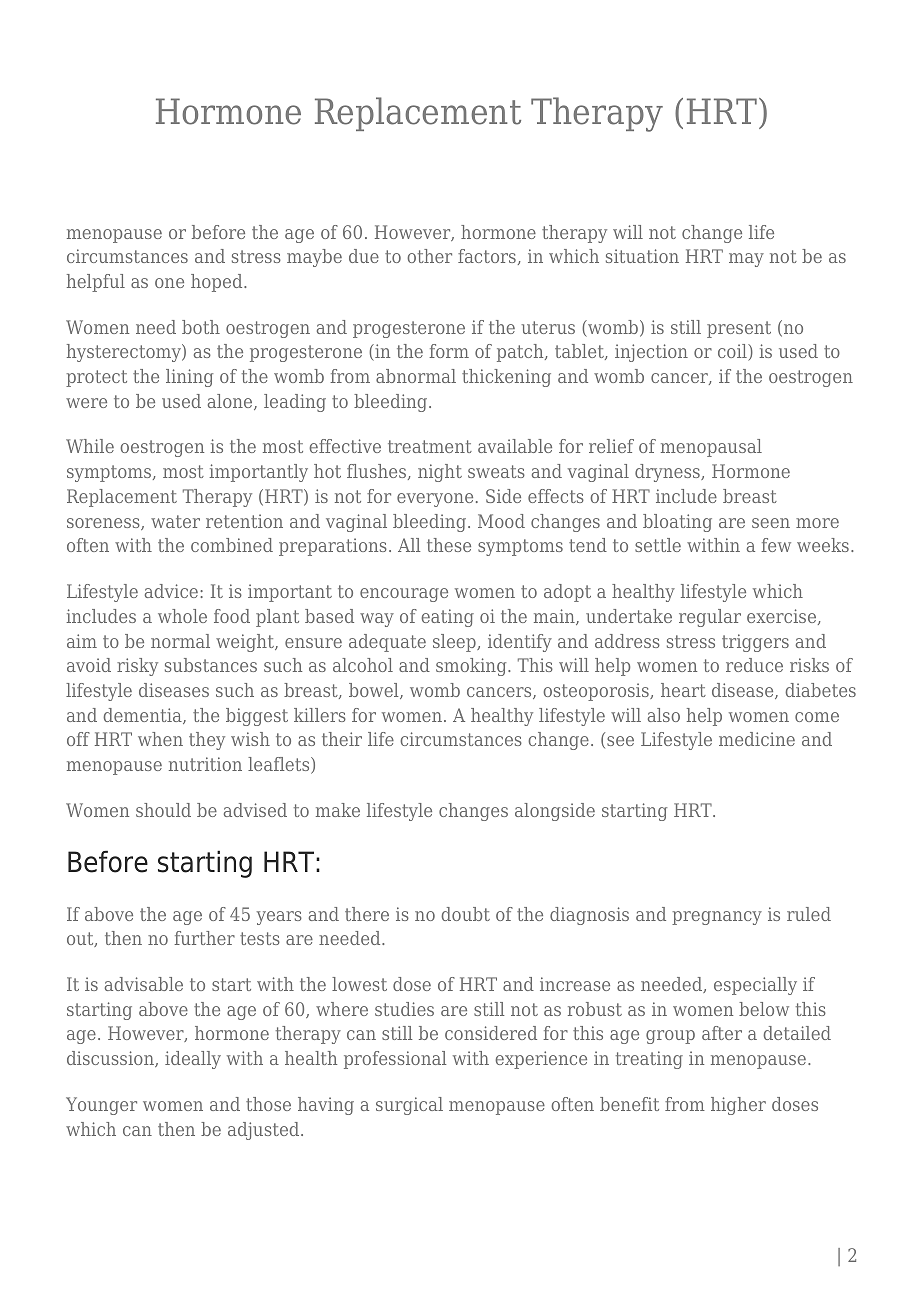 The width and height of the page is (924, 1308). Describe the element at coordinates (409, 1106) in the page. I see `surgical` at that location.
